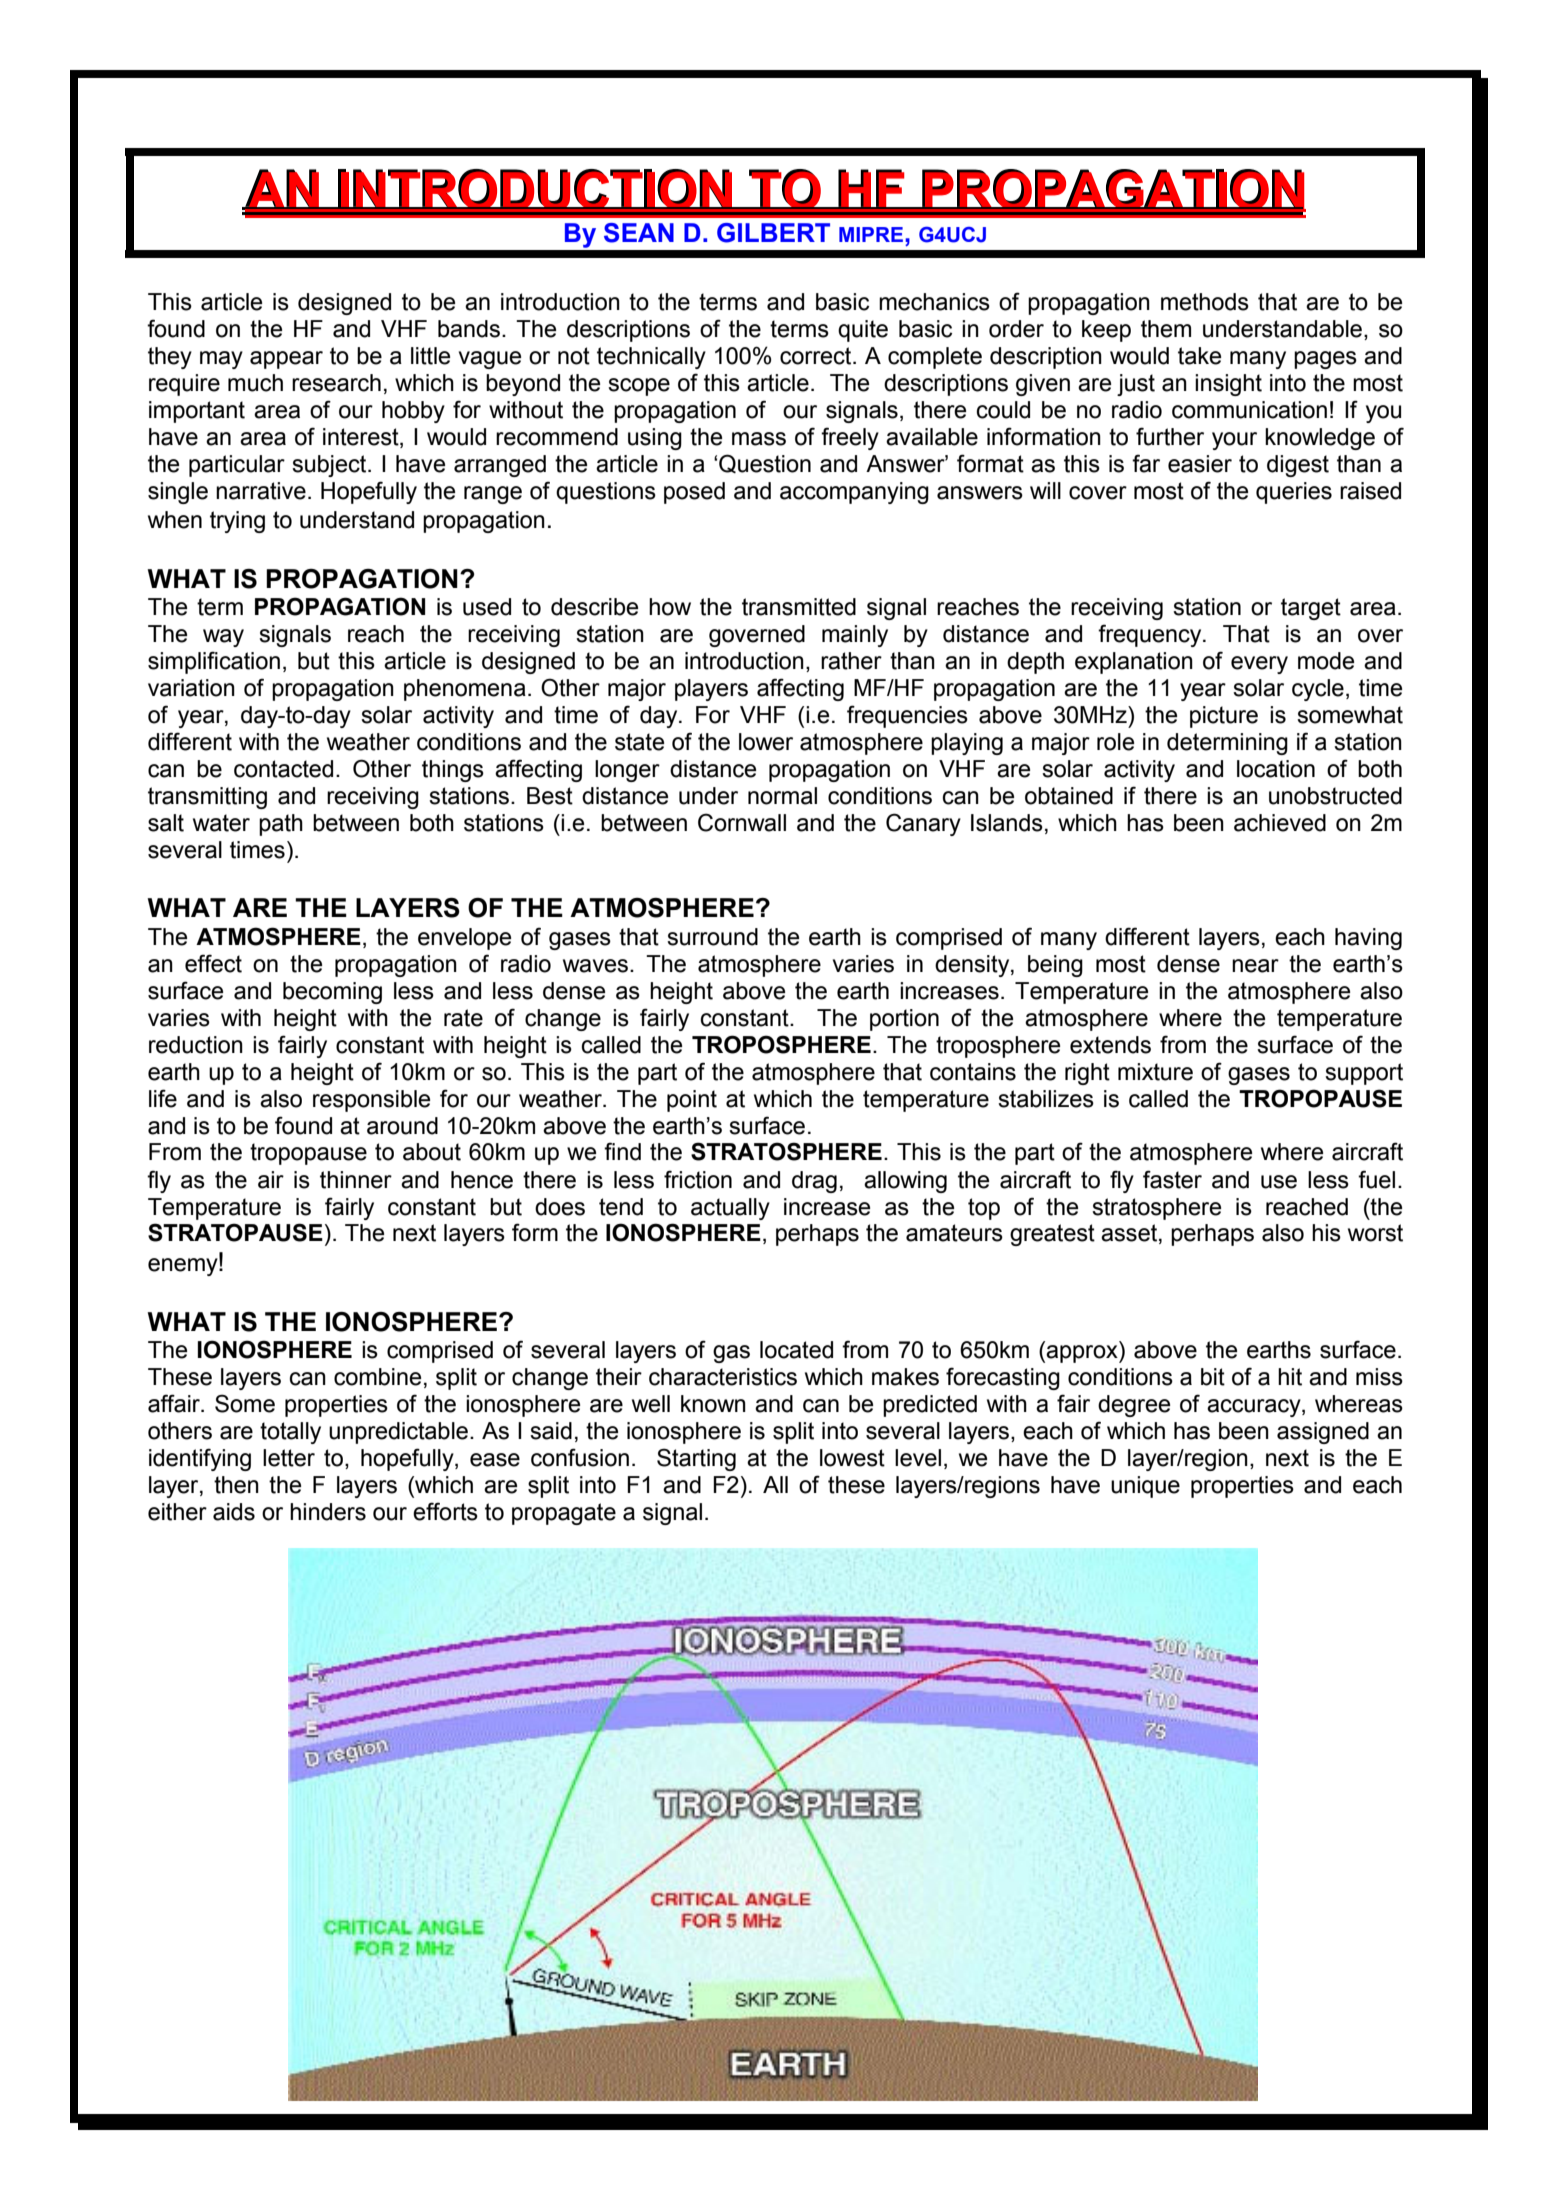  Describe the element at coordinates (1172, 1179) in the document. I see `faster` at that location.
